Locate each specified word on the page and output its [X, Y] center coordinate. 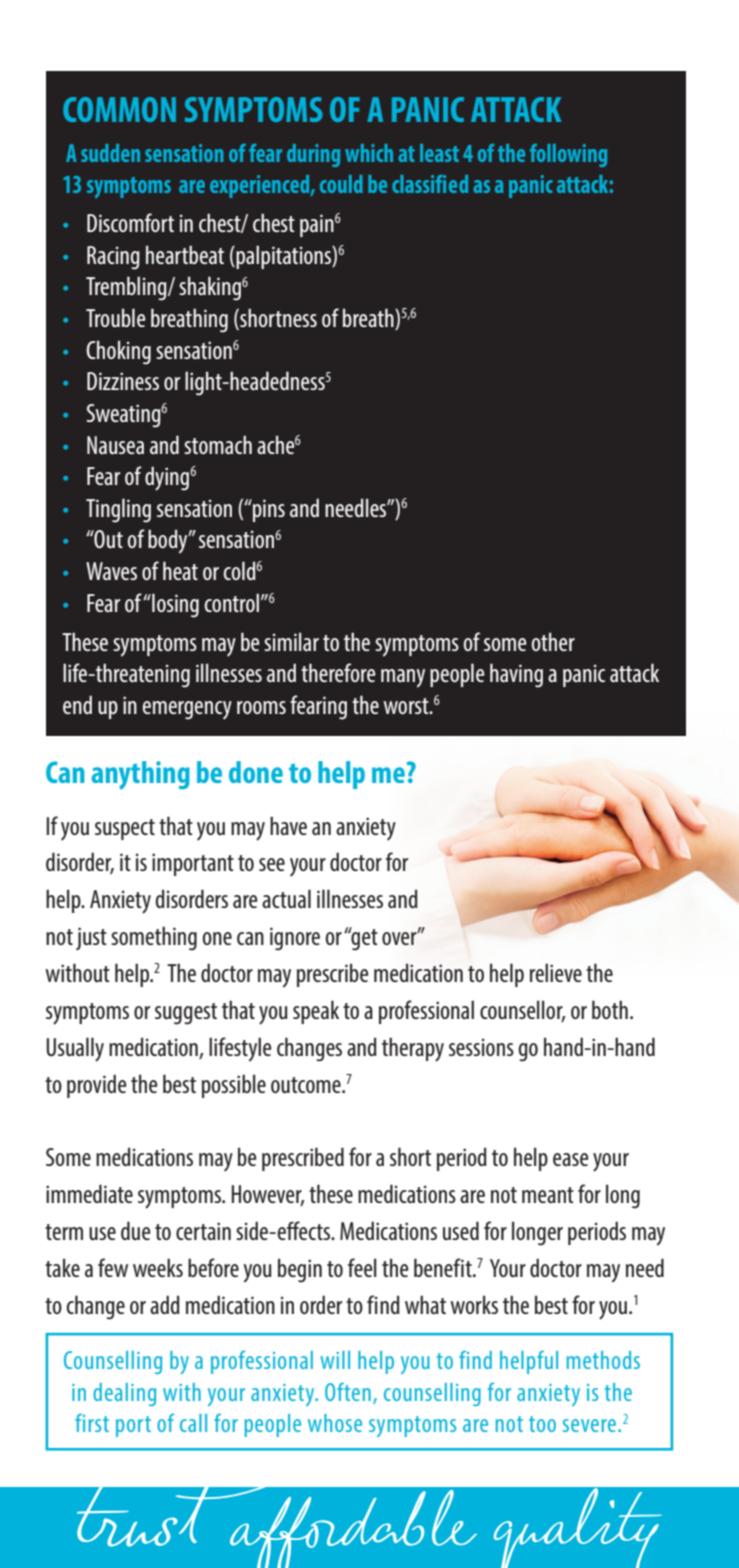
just [91, 938]
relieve [556, 972]
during [313, 155]
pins [268, 510]
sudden [110, 153]
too [542, 1424]
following [568, 155]
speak [316, 1012]
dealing [124, 1394]
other [553, 641]
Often [348, 1391]
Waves [111, 571]
